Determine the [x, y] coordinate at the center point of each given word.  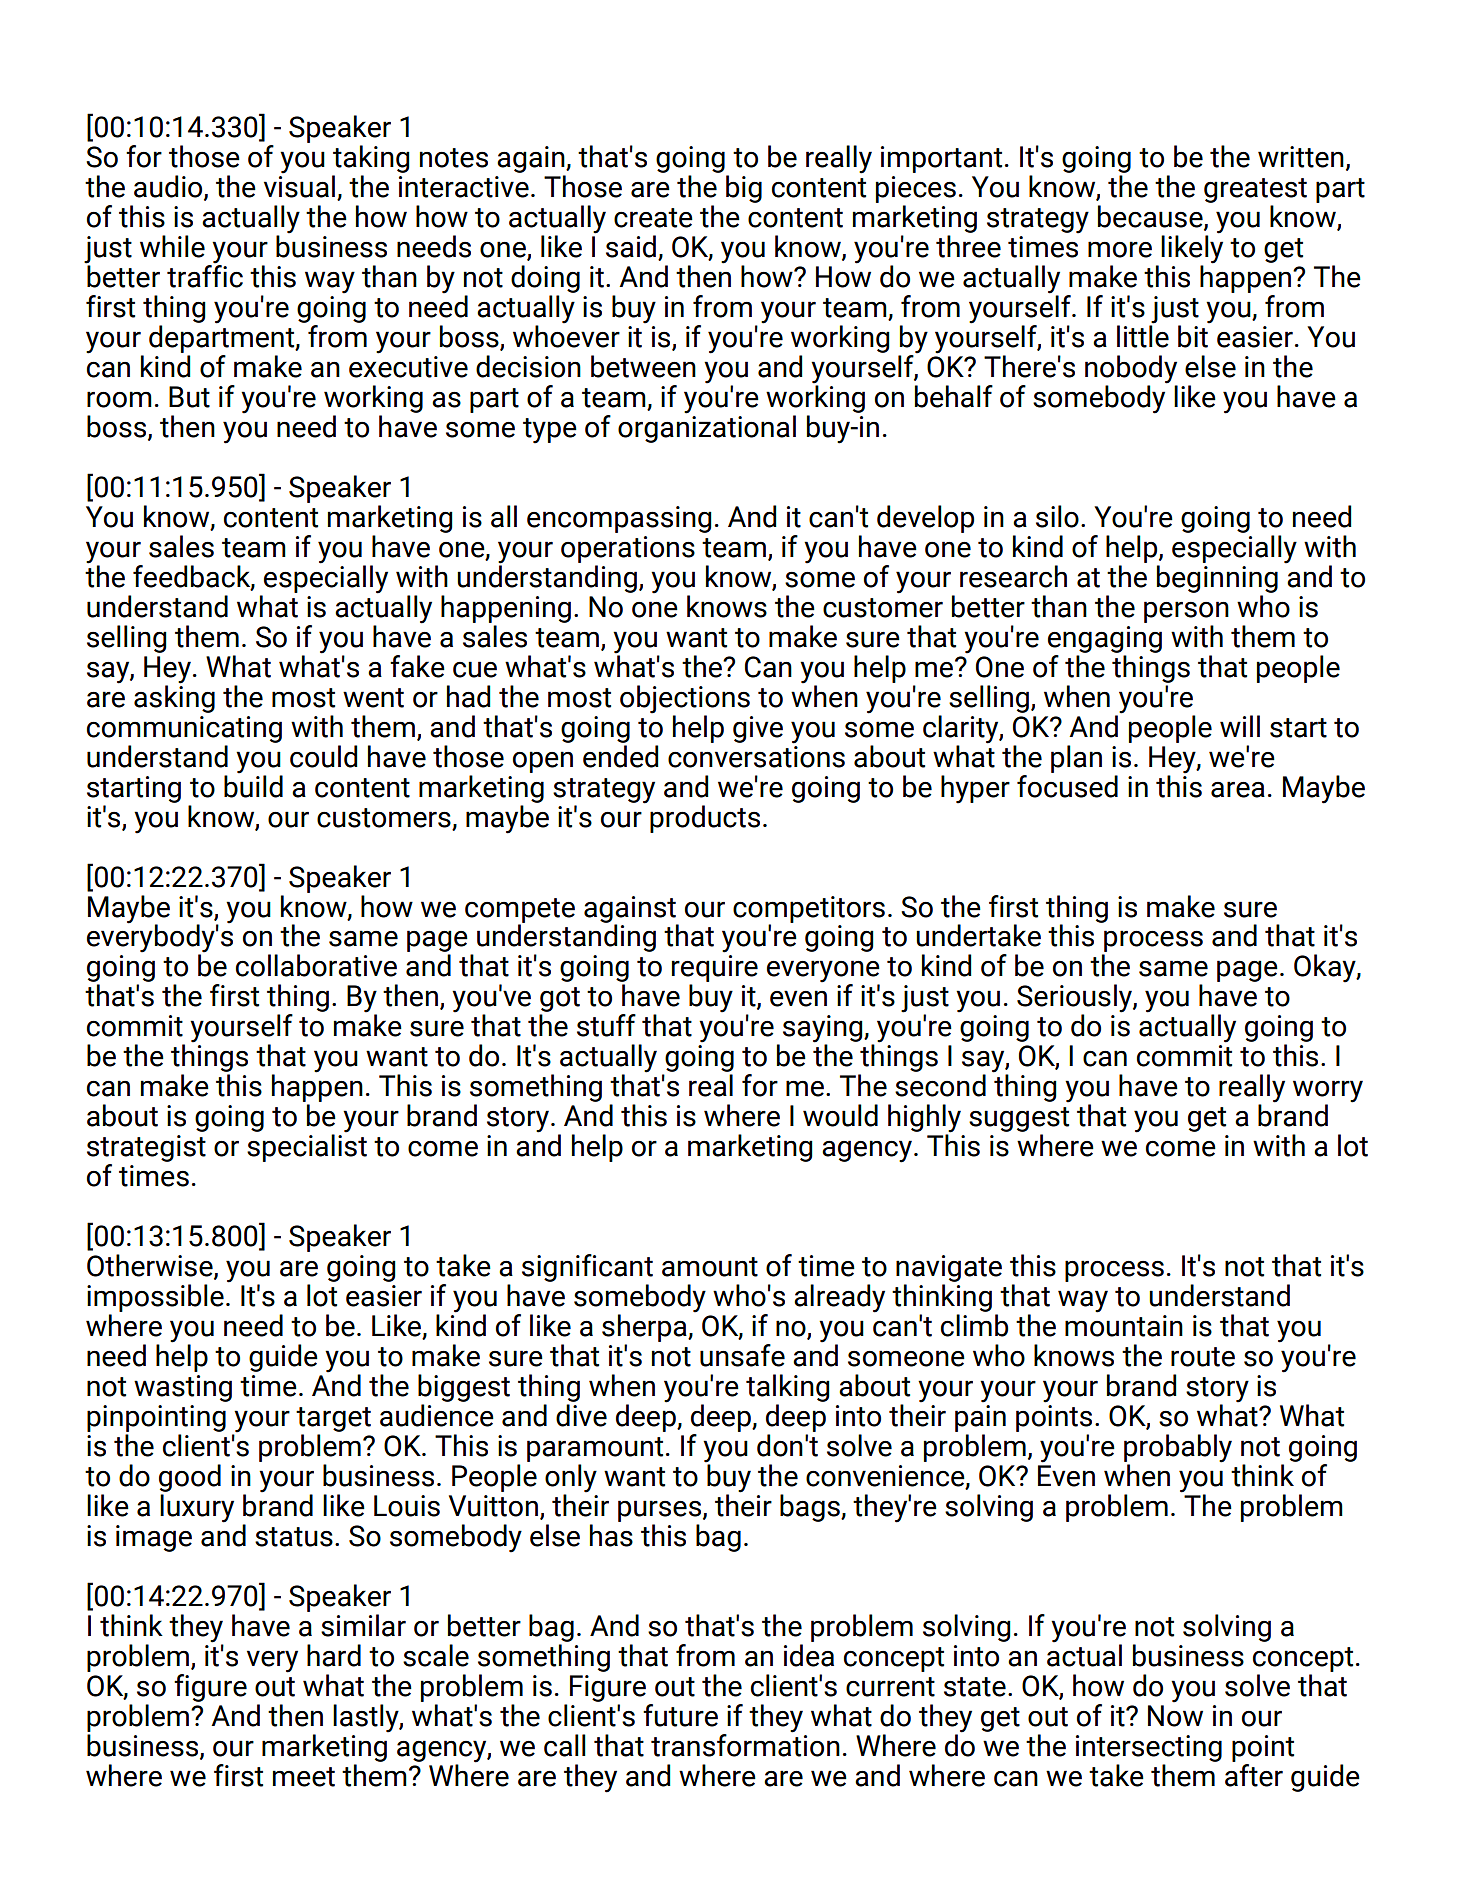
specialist [307, 1147]
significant [587, 1269]
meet [304, 1777]
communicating [184, 729]
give [758, 729]
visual [299, 185]
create [653, 218]
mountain [1124, 1326]
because [1151, 217]
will [1240, 726]
